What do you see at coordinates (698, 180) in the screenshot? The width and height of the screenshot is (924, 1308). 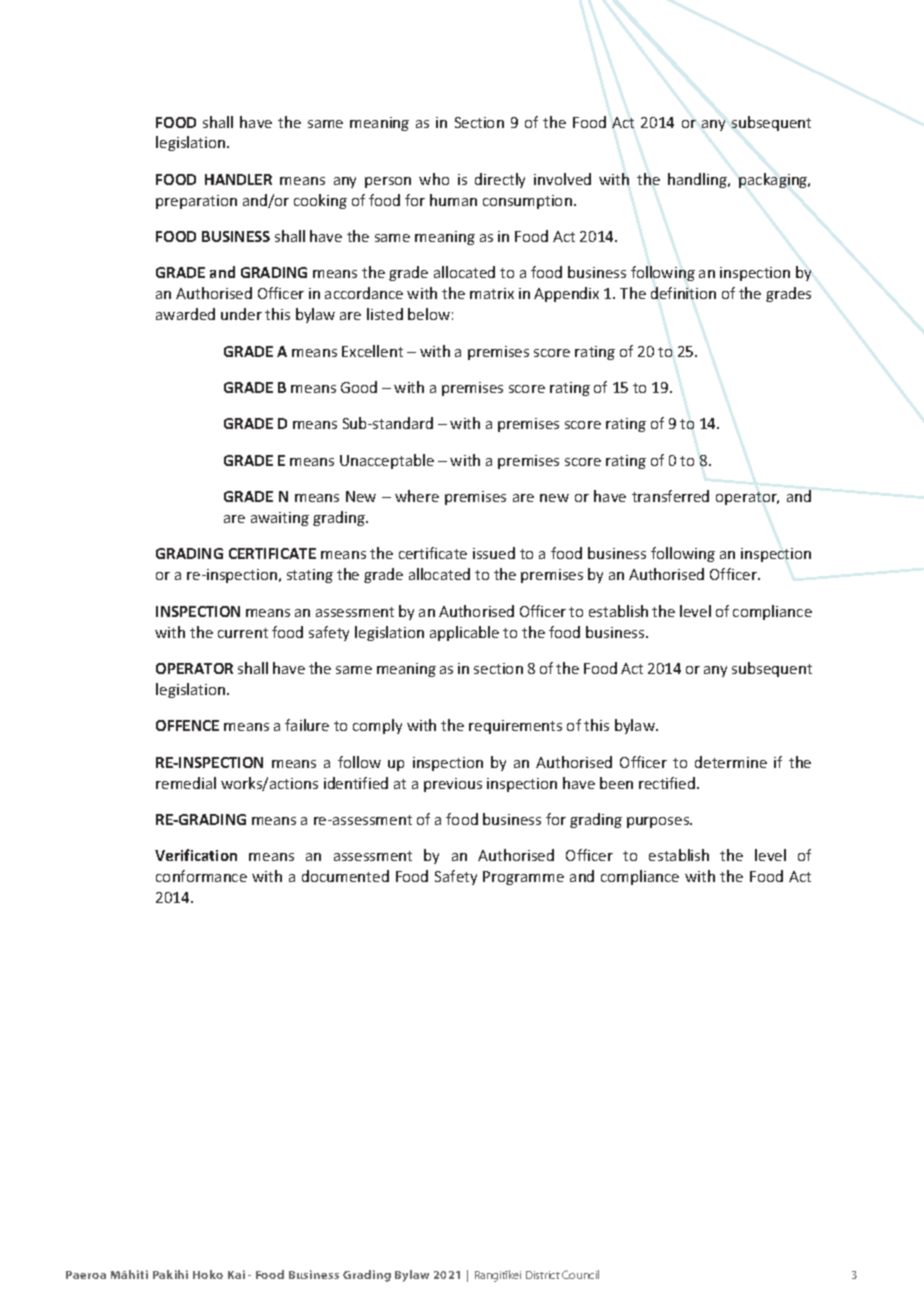 I see `handling` at bounding box center [698, 180].
